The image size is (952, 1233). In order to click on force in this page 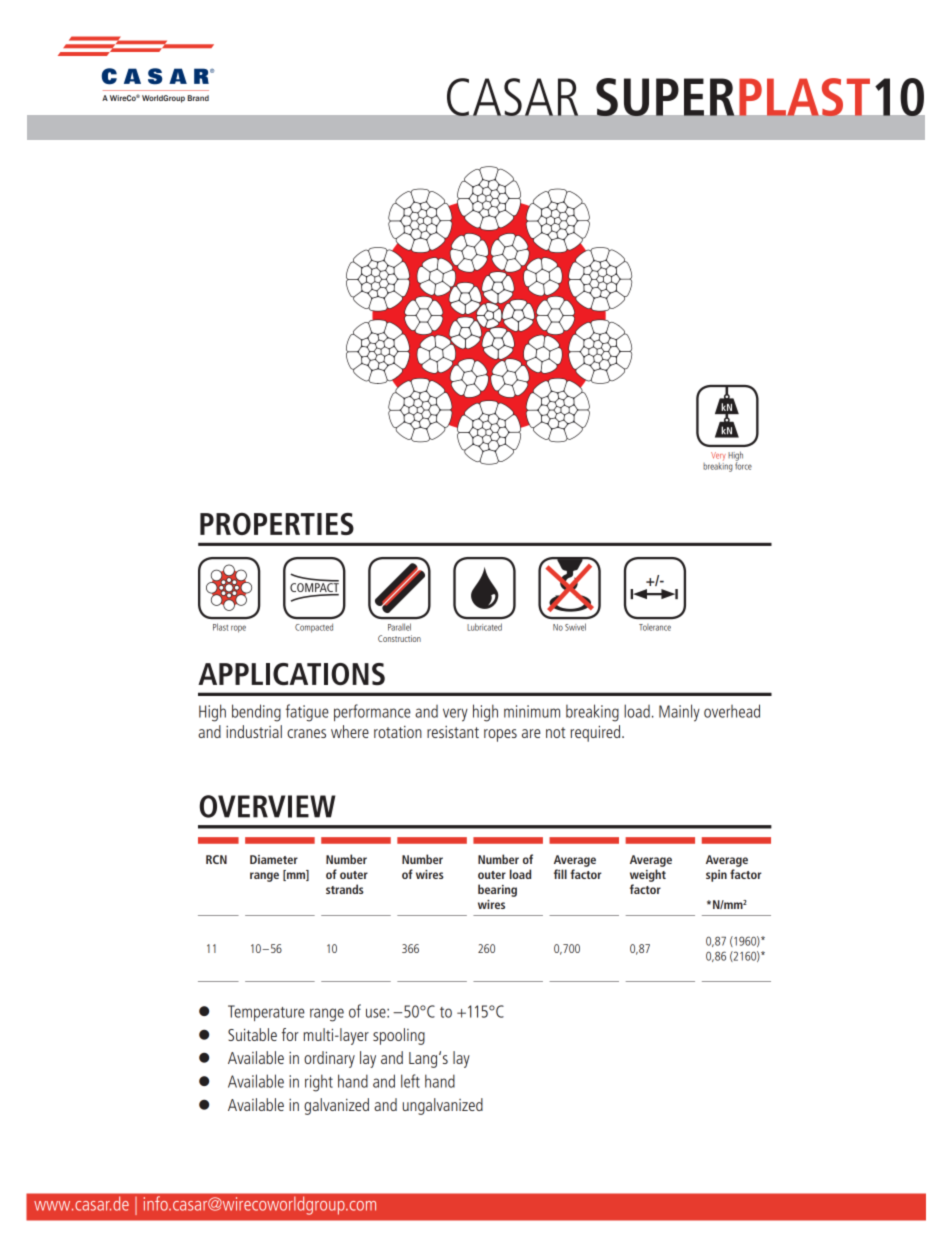, I will do `click(743, 465)`.
